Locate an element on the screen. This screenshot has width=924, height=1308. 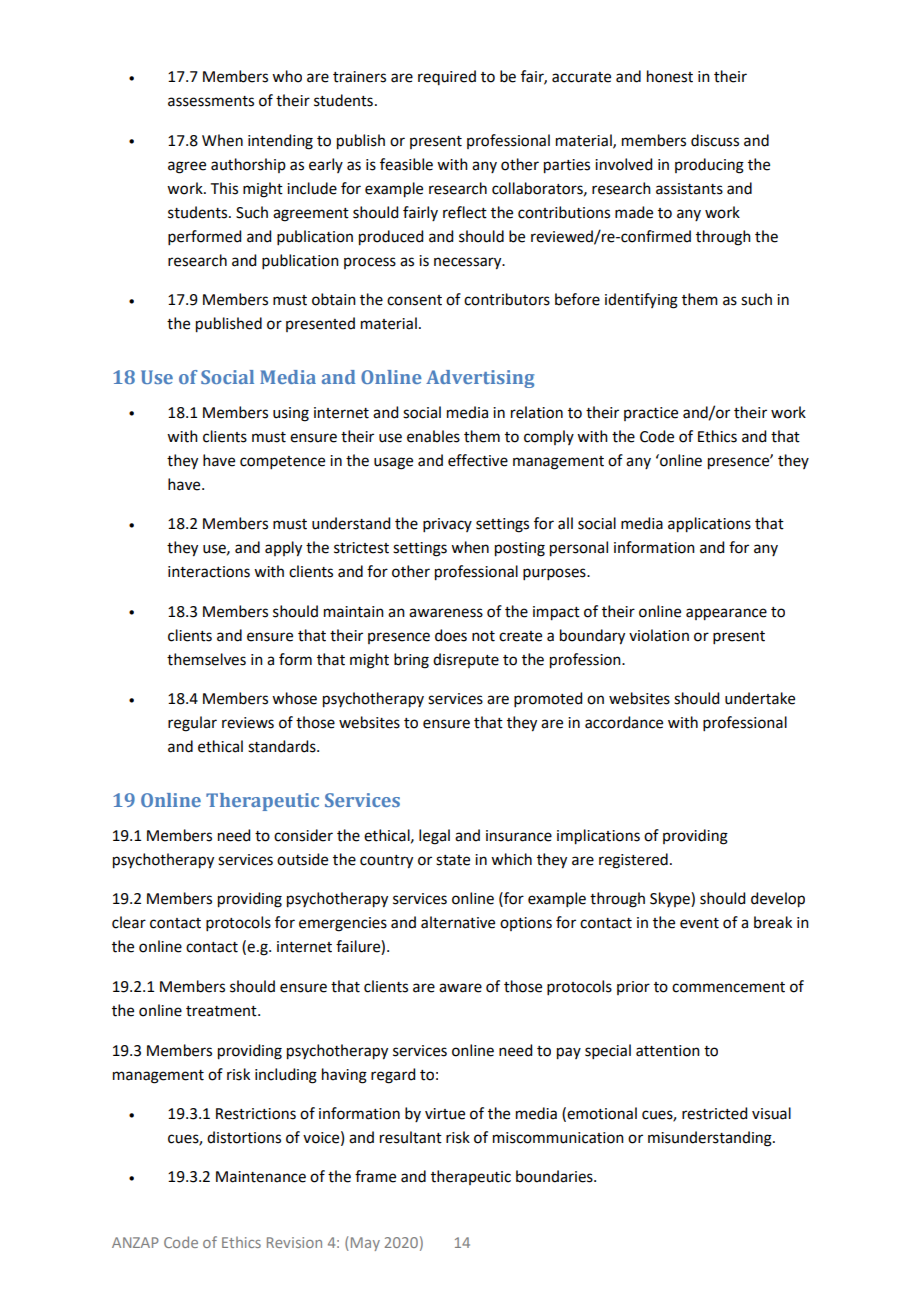
privacy is located at coordinates (447, 525).
